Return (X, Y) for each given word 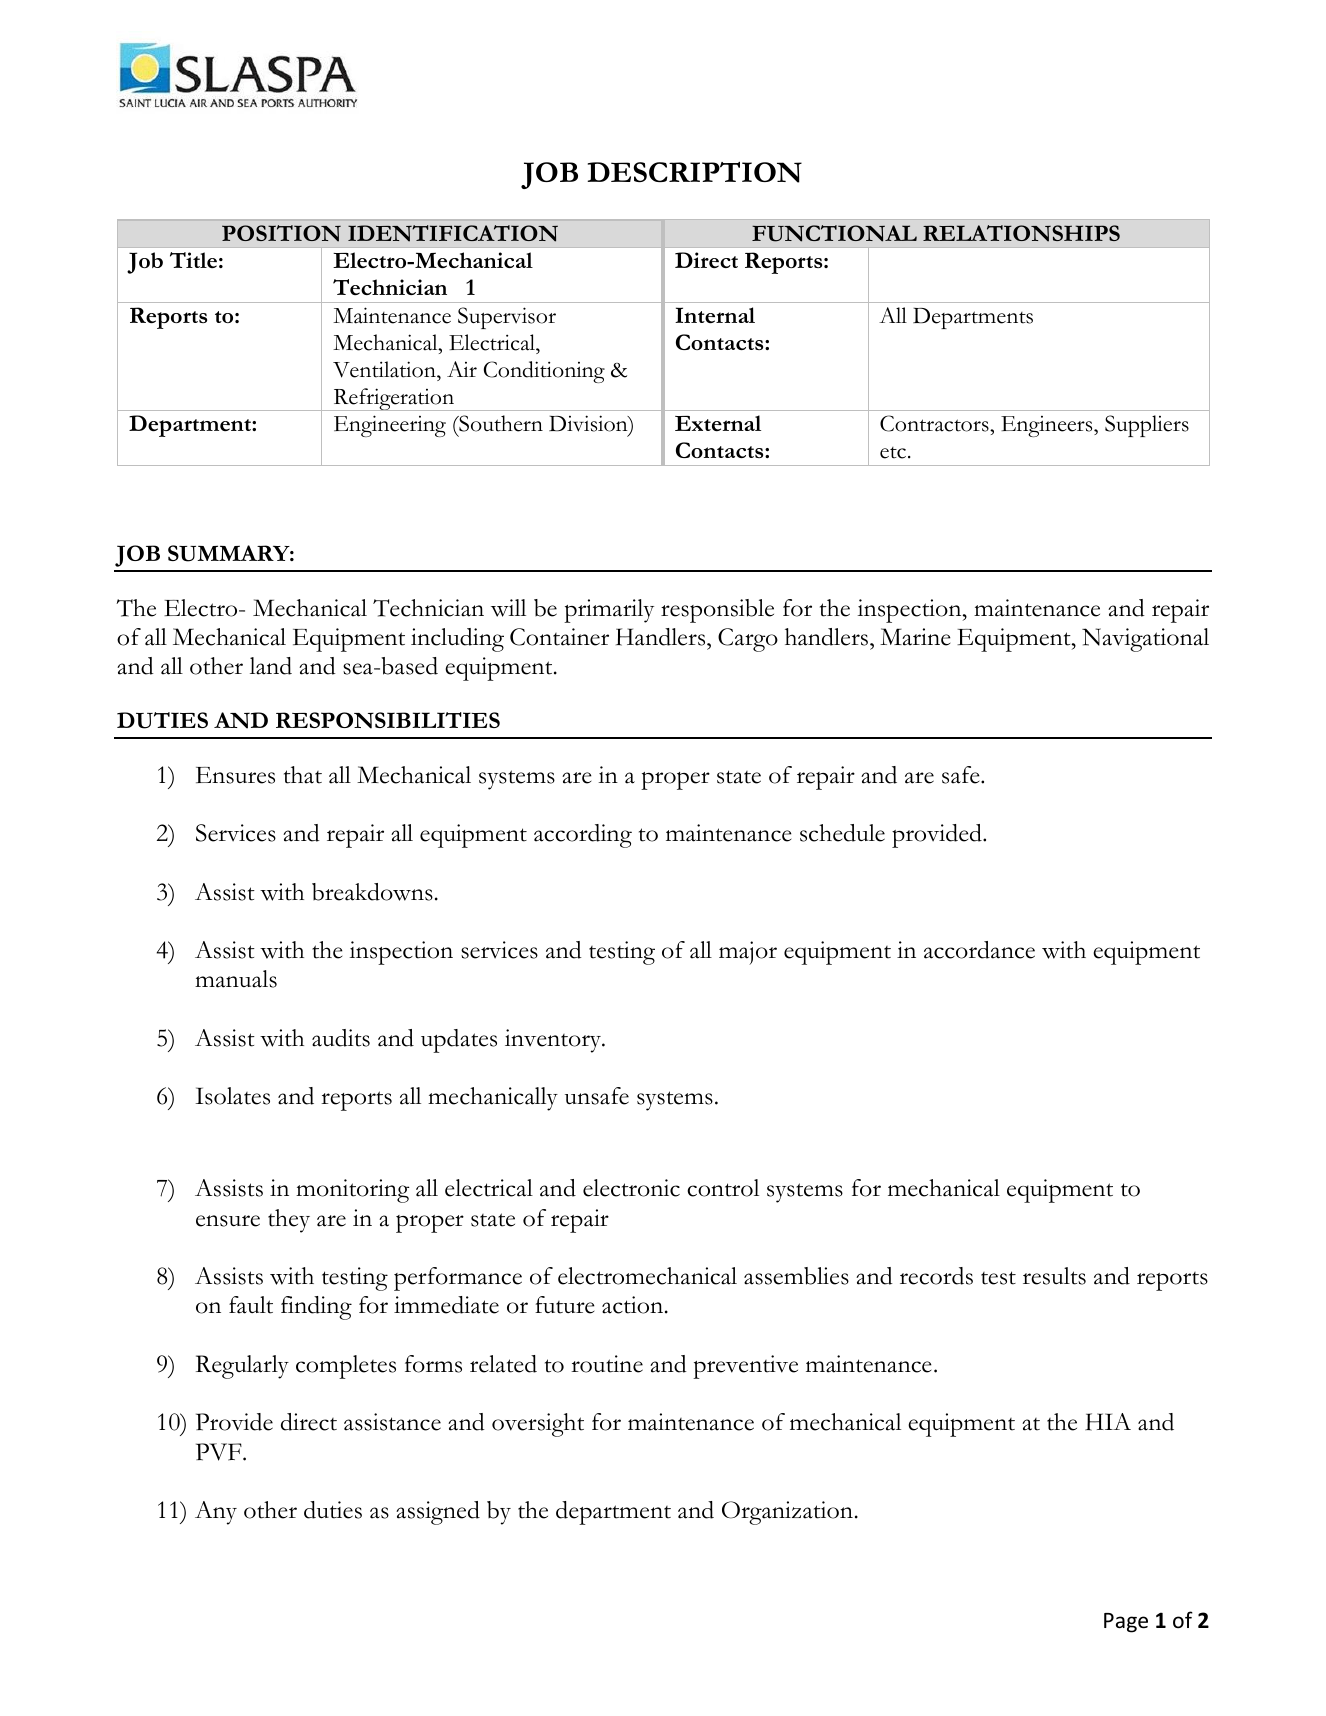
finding (316, 1308)
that (303, 775)
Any (216, 1513)
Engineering (390, 426)
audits (341, 1038)
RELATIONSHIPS (1021, 233)
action (632, 1305)
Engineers (1048, 426)
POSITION (281, 233)
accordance (979, 950)
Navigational (1145, 640)
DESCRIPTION (694, 172)
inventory (554, 1041)
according (583, 836)
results (1054, 1276)
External (718, 423)
